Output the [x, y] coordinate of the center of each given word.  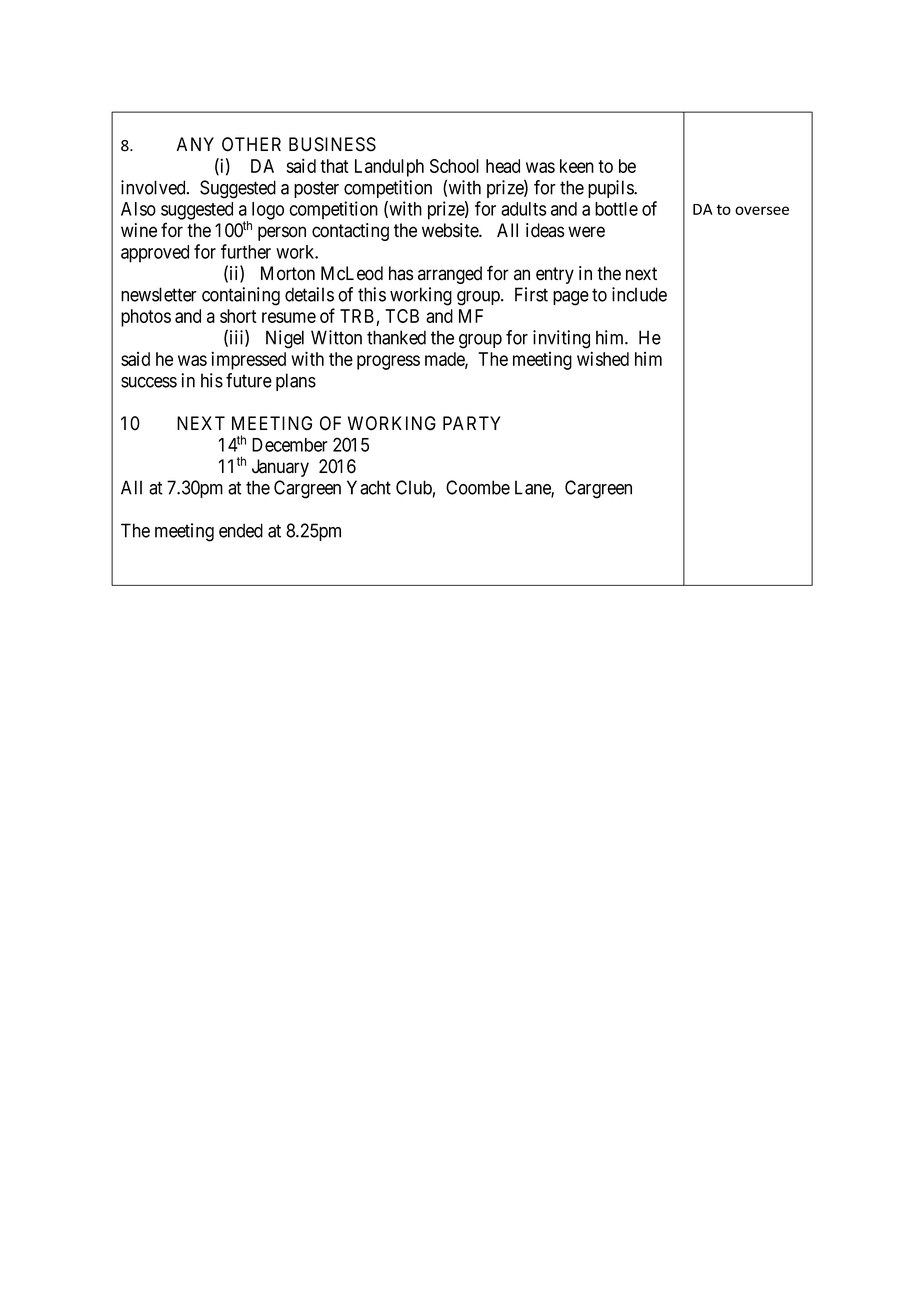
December [290, 445]
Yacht [369, 487]
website [451, 230]
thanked [396, 337]
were [586, 232]
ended [241, 530]
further [246, 251]
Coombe [478, 487]
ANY [195, 144]
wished [603, 358]
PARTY [472, 423]
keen [577, 166]
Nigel [285, 339]
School [454, 166]
